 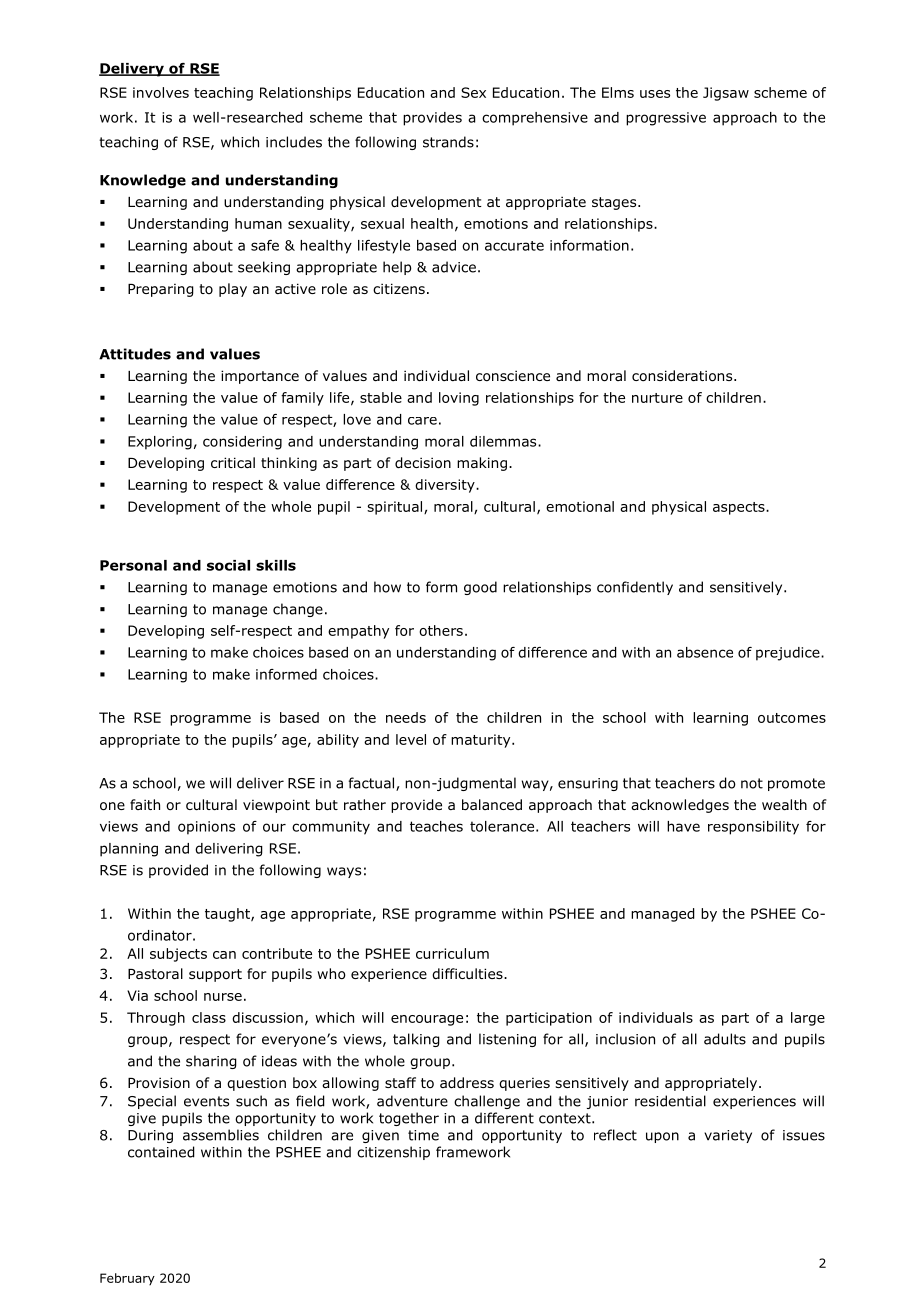 I want to click on strands, so click(x=448, y=142).
